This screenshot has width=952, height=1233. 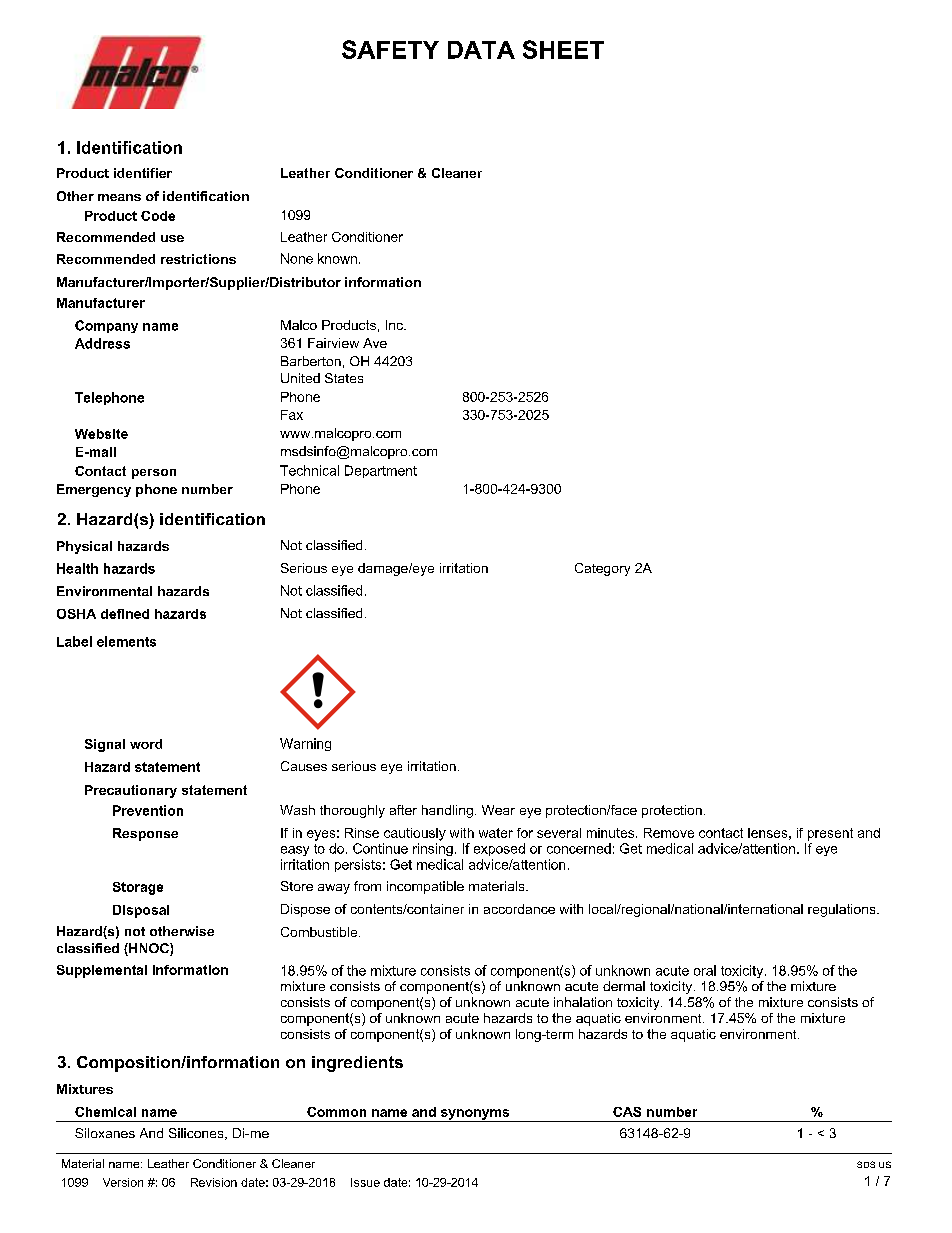 I want to click on defined, so click(x=125, y=614).
